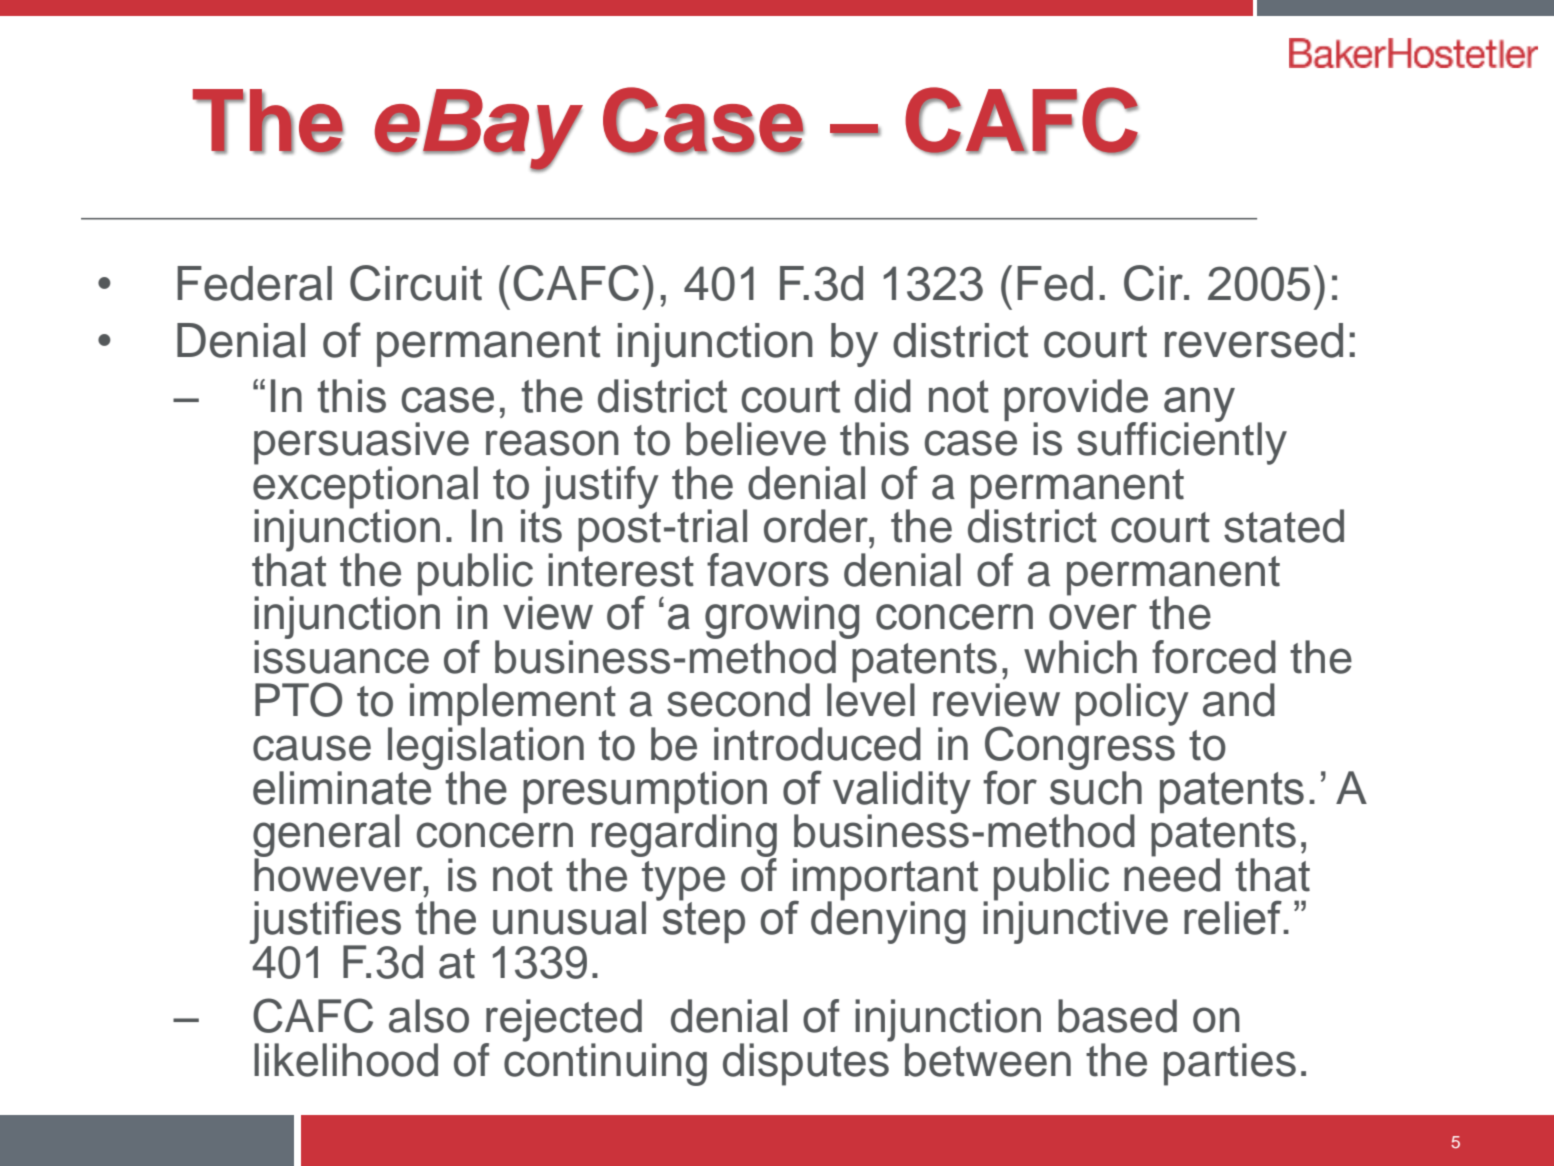 The width and height of the document is (1554, 1166). I want to click on believe, so click(756, 439).
